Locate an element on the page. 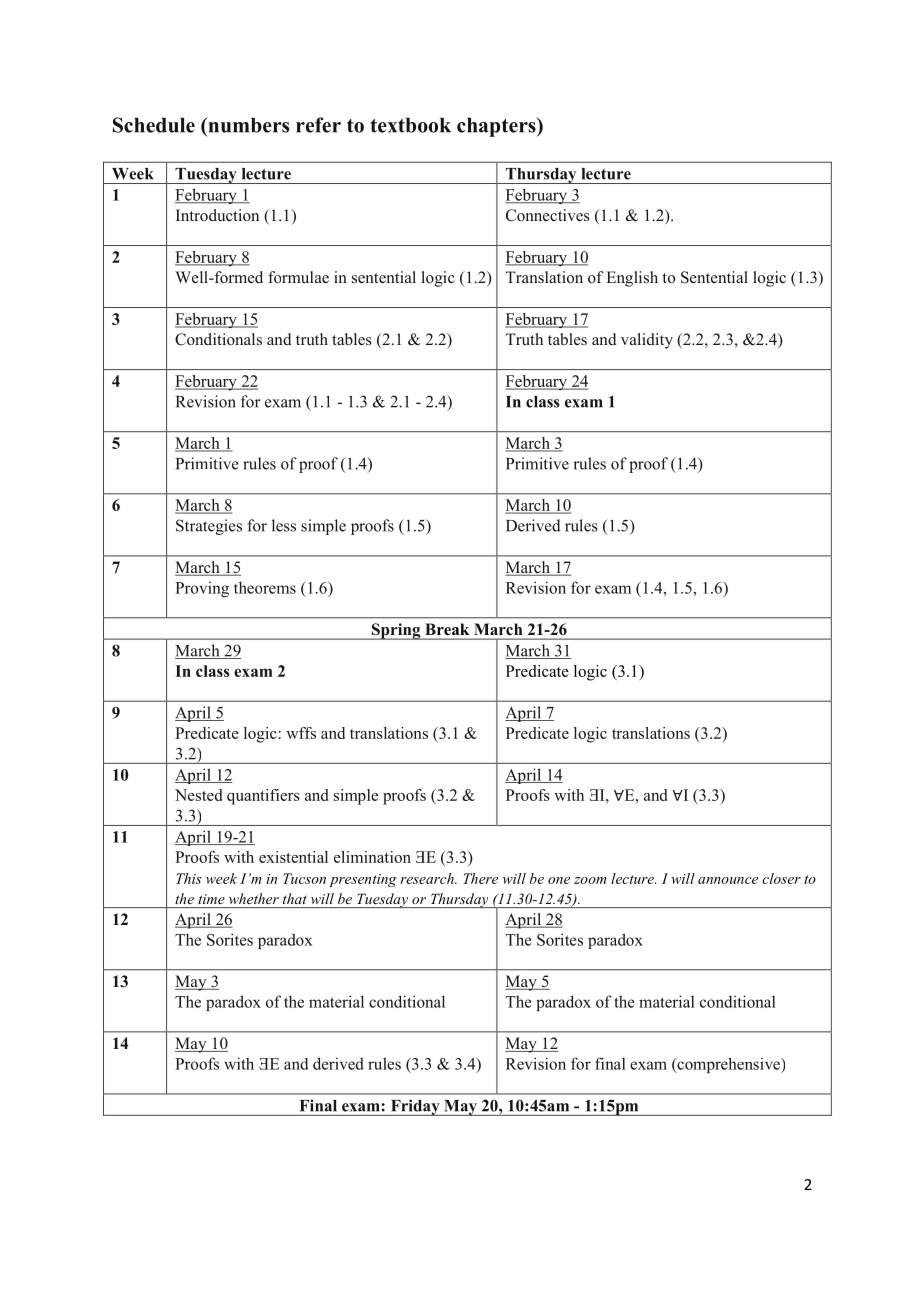 The width and height of the image is (924, 1308). chapters is located at coordinates (497, 127).
